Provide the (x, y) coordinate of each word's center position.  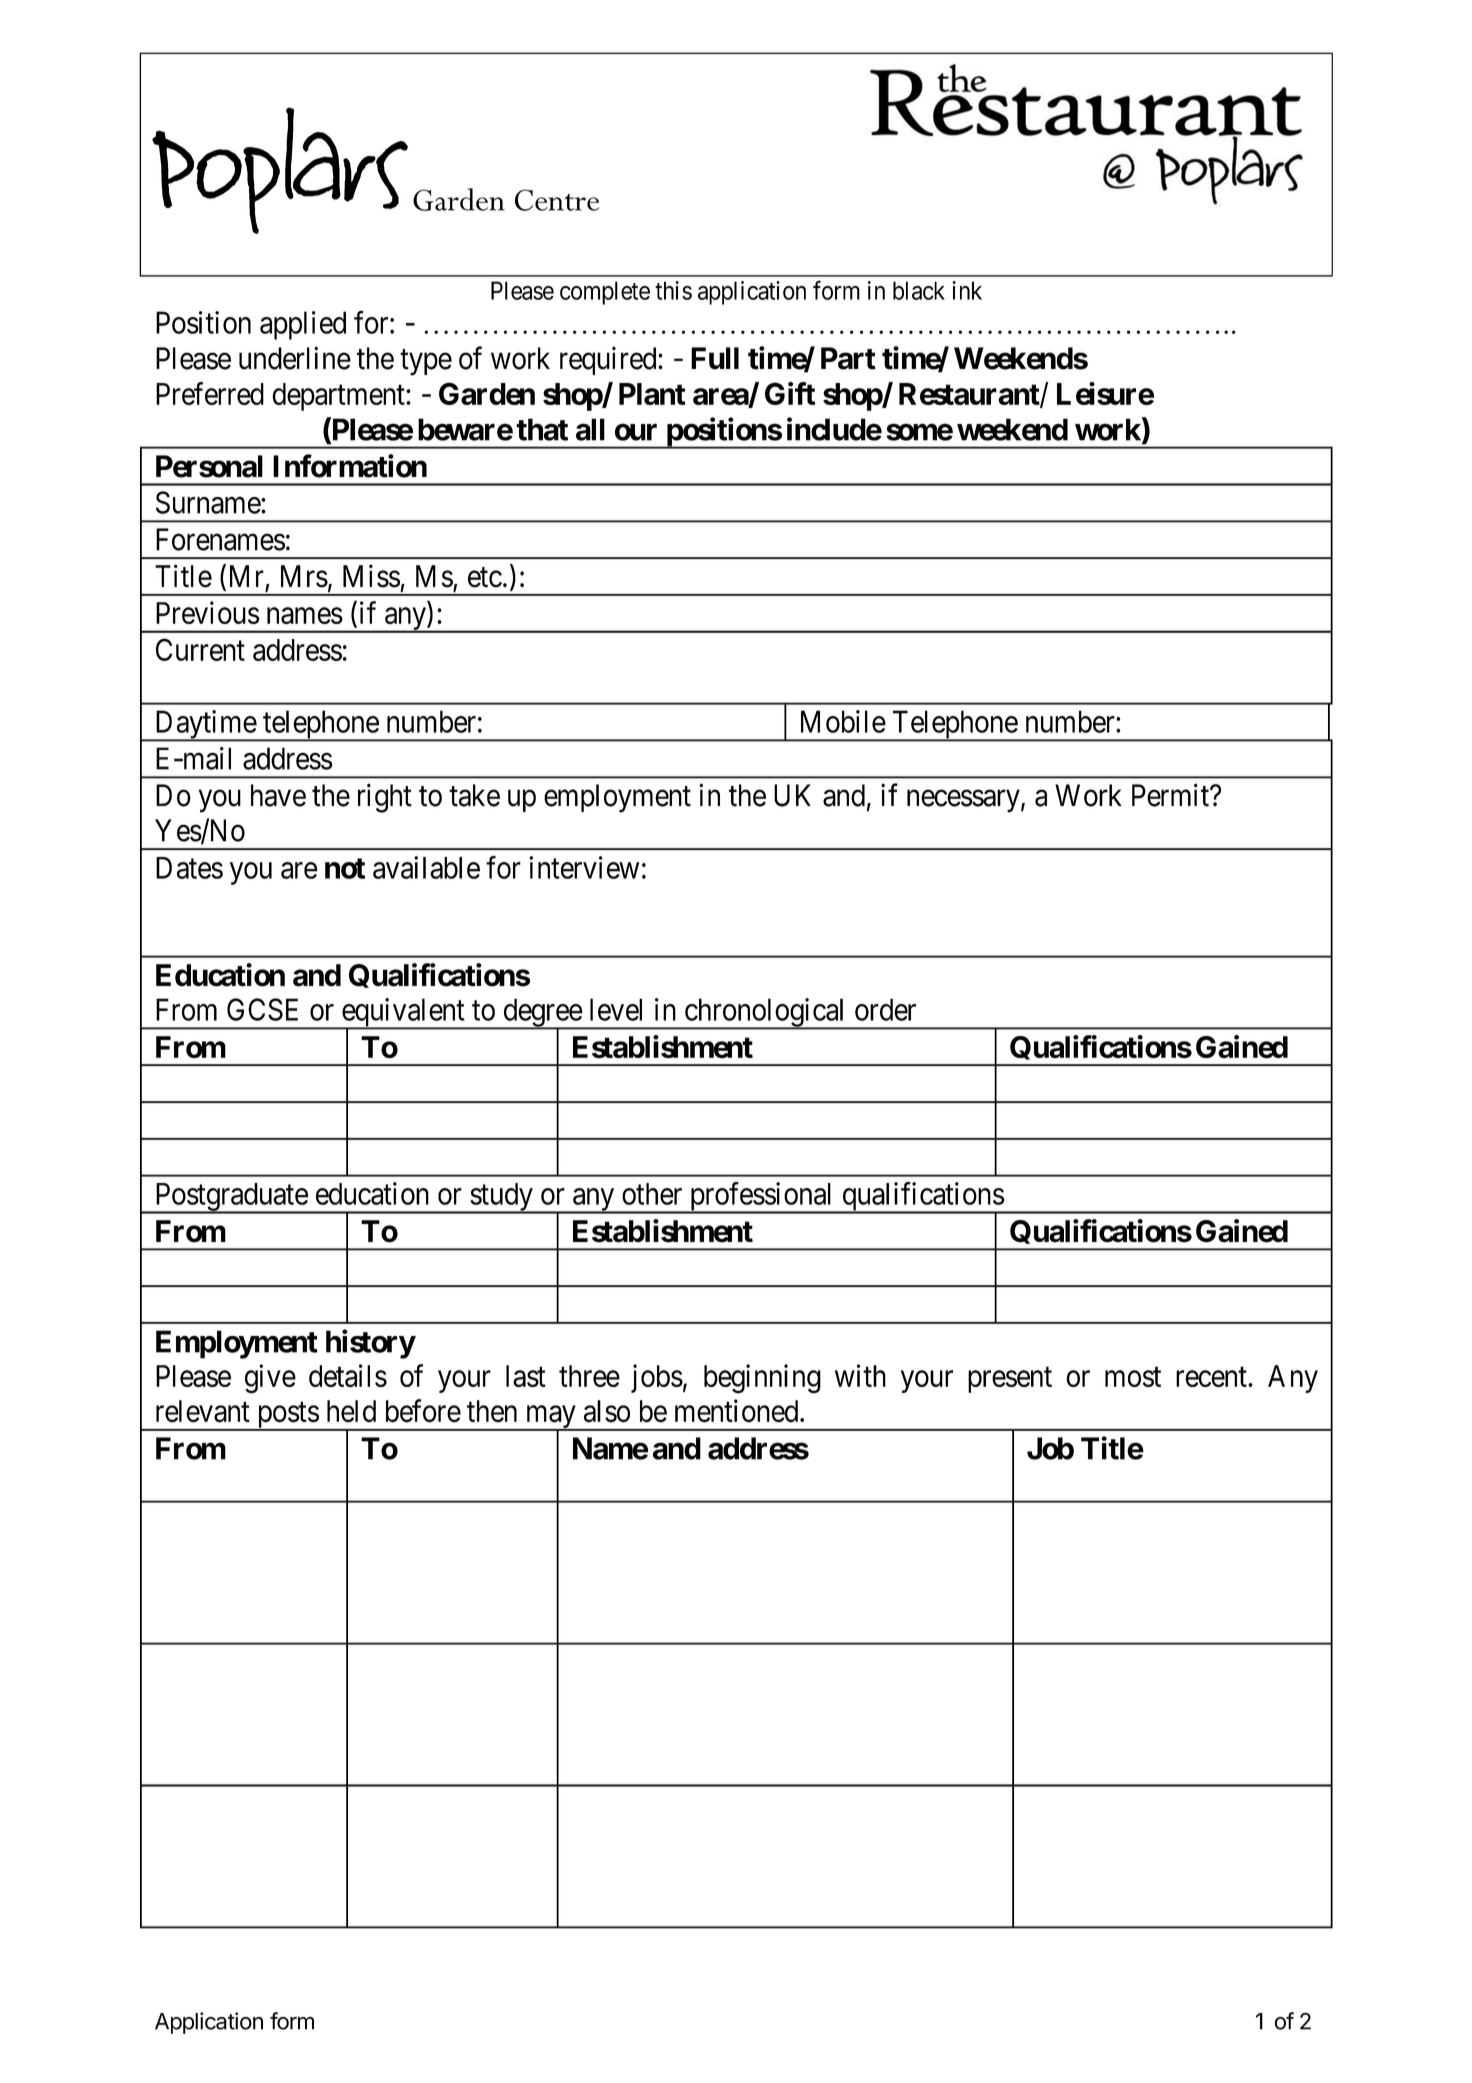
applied (303, 325)
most (1133, 1377)
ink (967, 290)
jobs (657, 1378)
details (348, 1375)
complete (605, 293)
